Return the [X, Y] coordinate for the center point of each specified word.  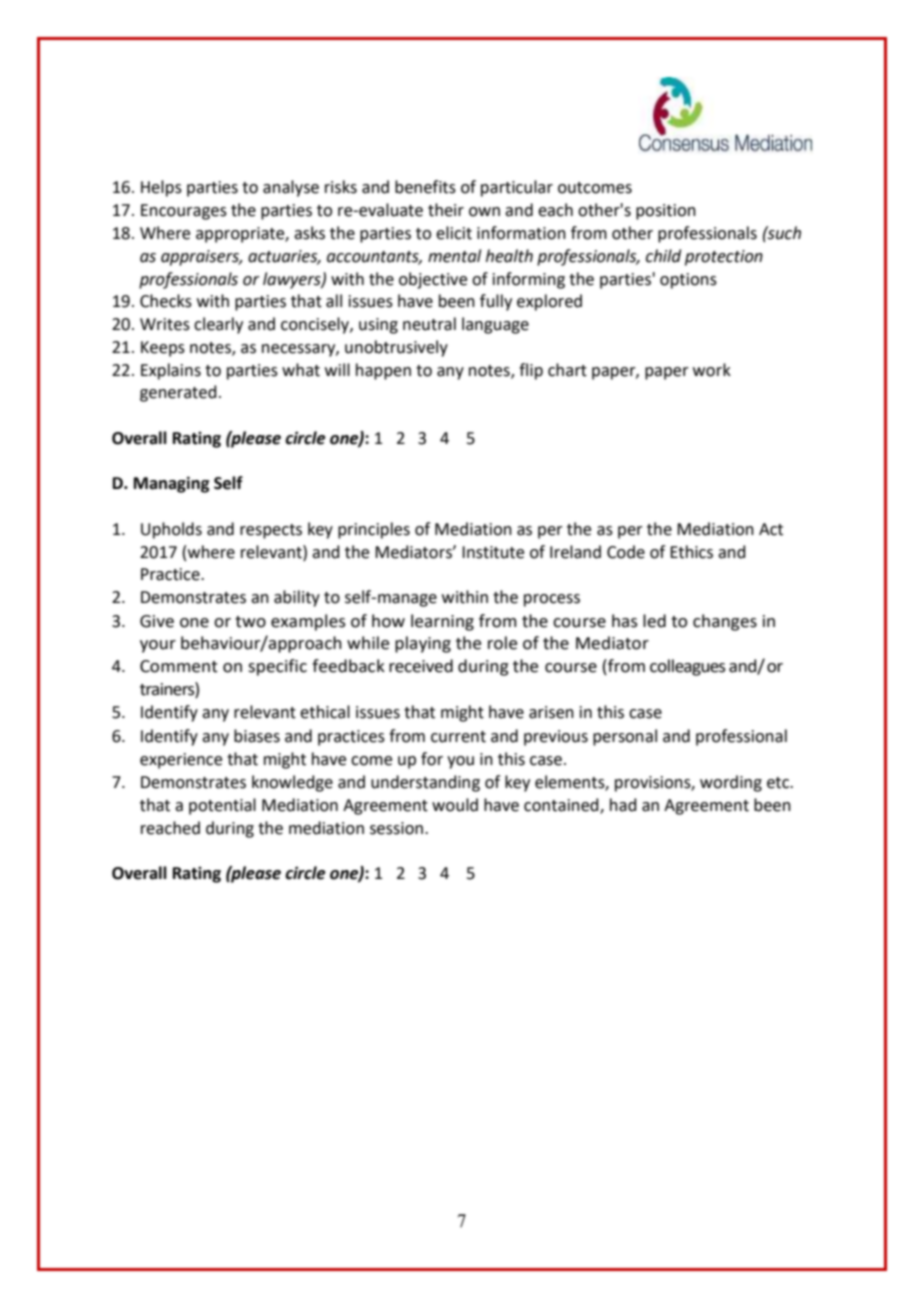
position [666, 212]
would [455, 805]
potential [222, 806]
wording [731, 783]
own [484, 212]
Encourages [184, 212]
